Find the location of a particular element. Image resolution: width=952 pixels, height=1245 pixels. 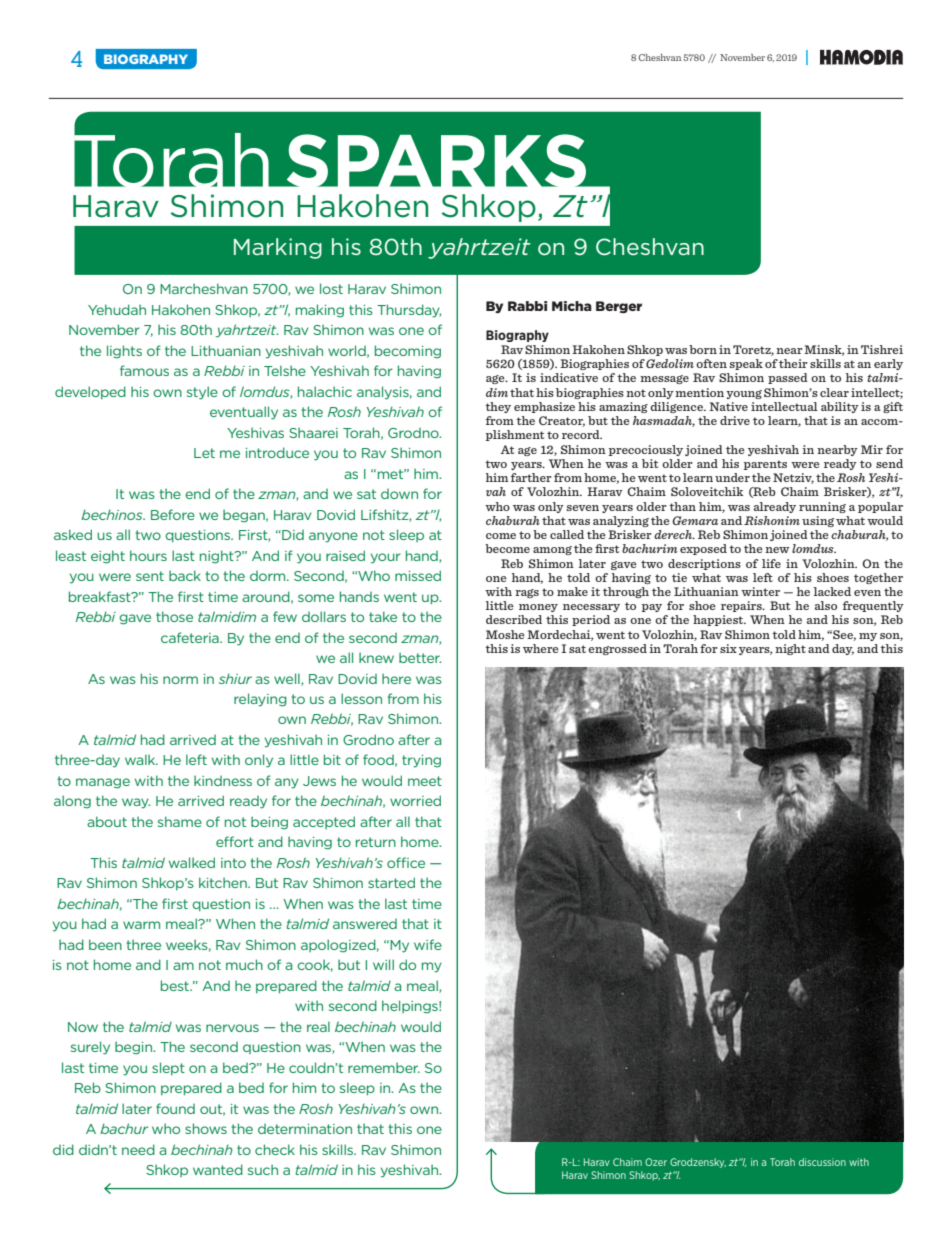

Before is located at coordinates (173, 514).
